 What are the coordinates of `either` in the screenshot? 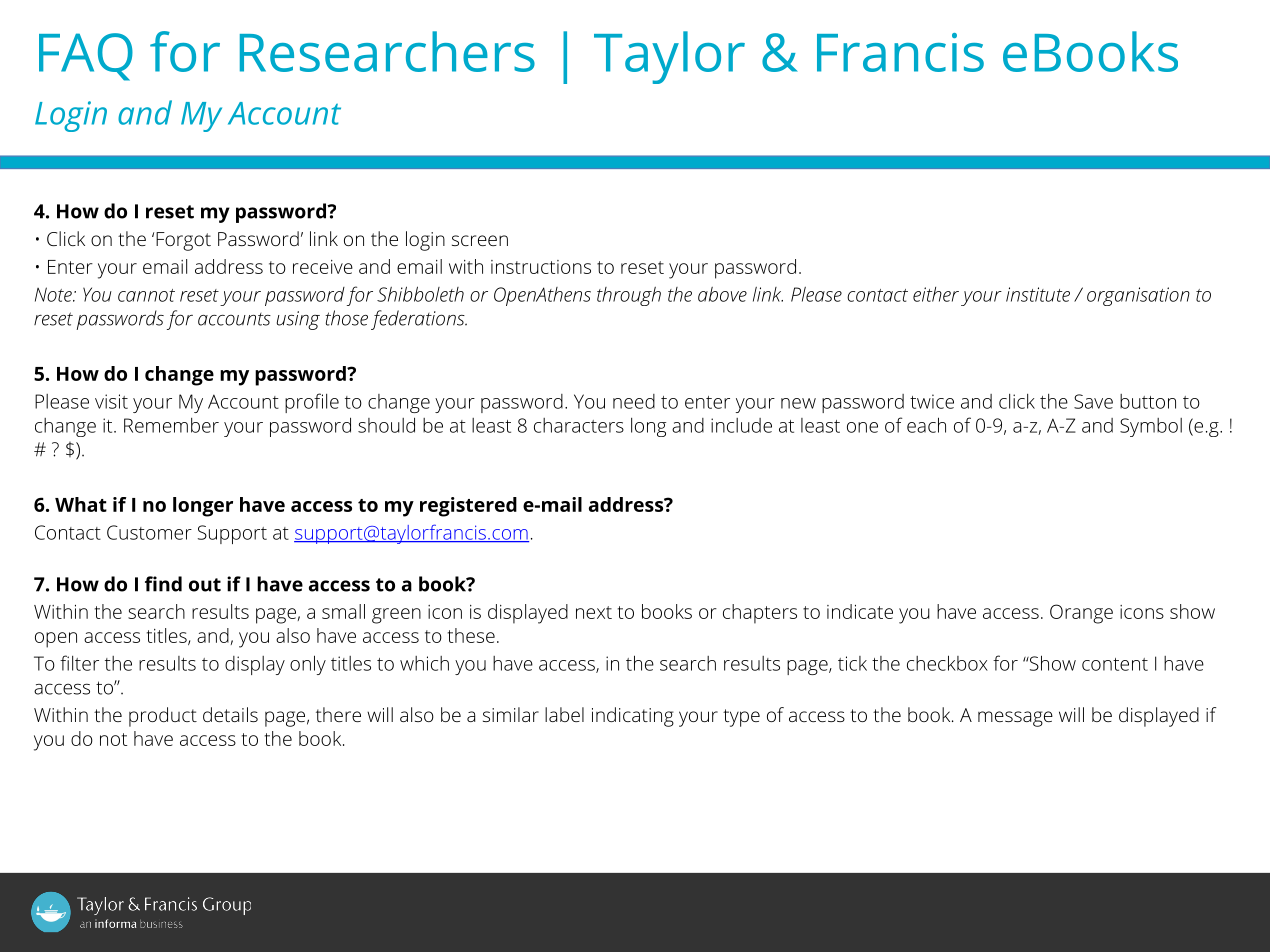 It's located at (936, 294).
